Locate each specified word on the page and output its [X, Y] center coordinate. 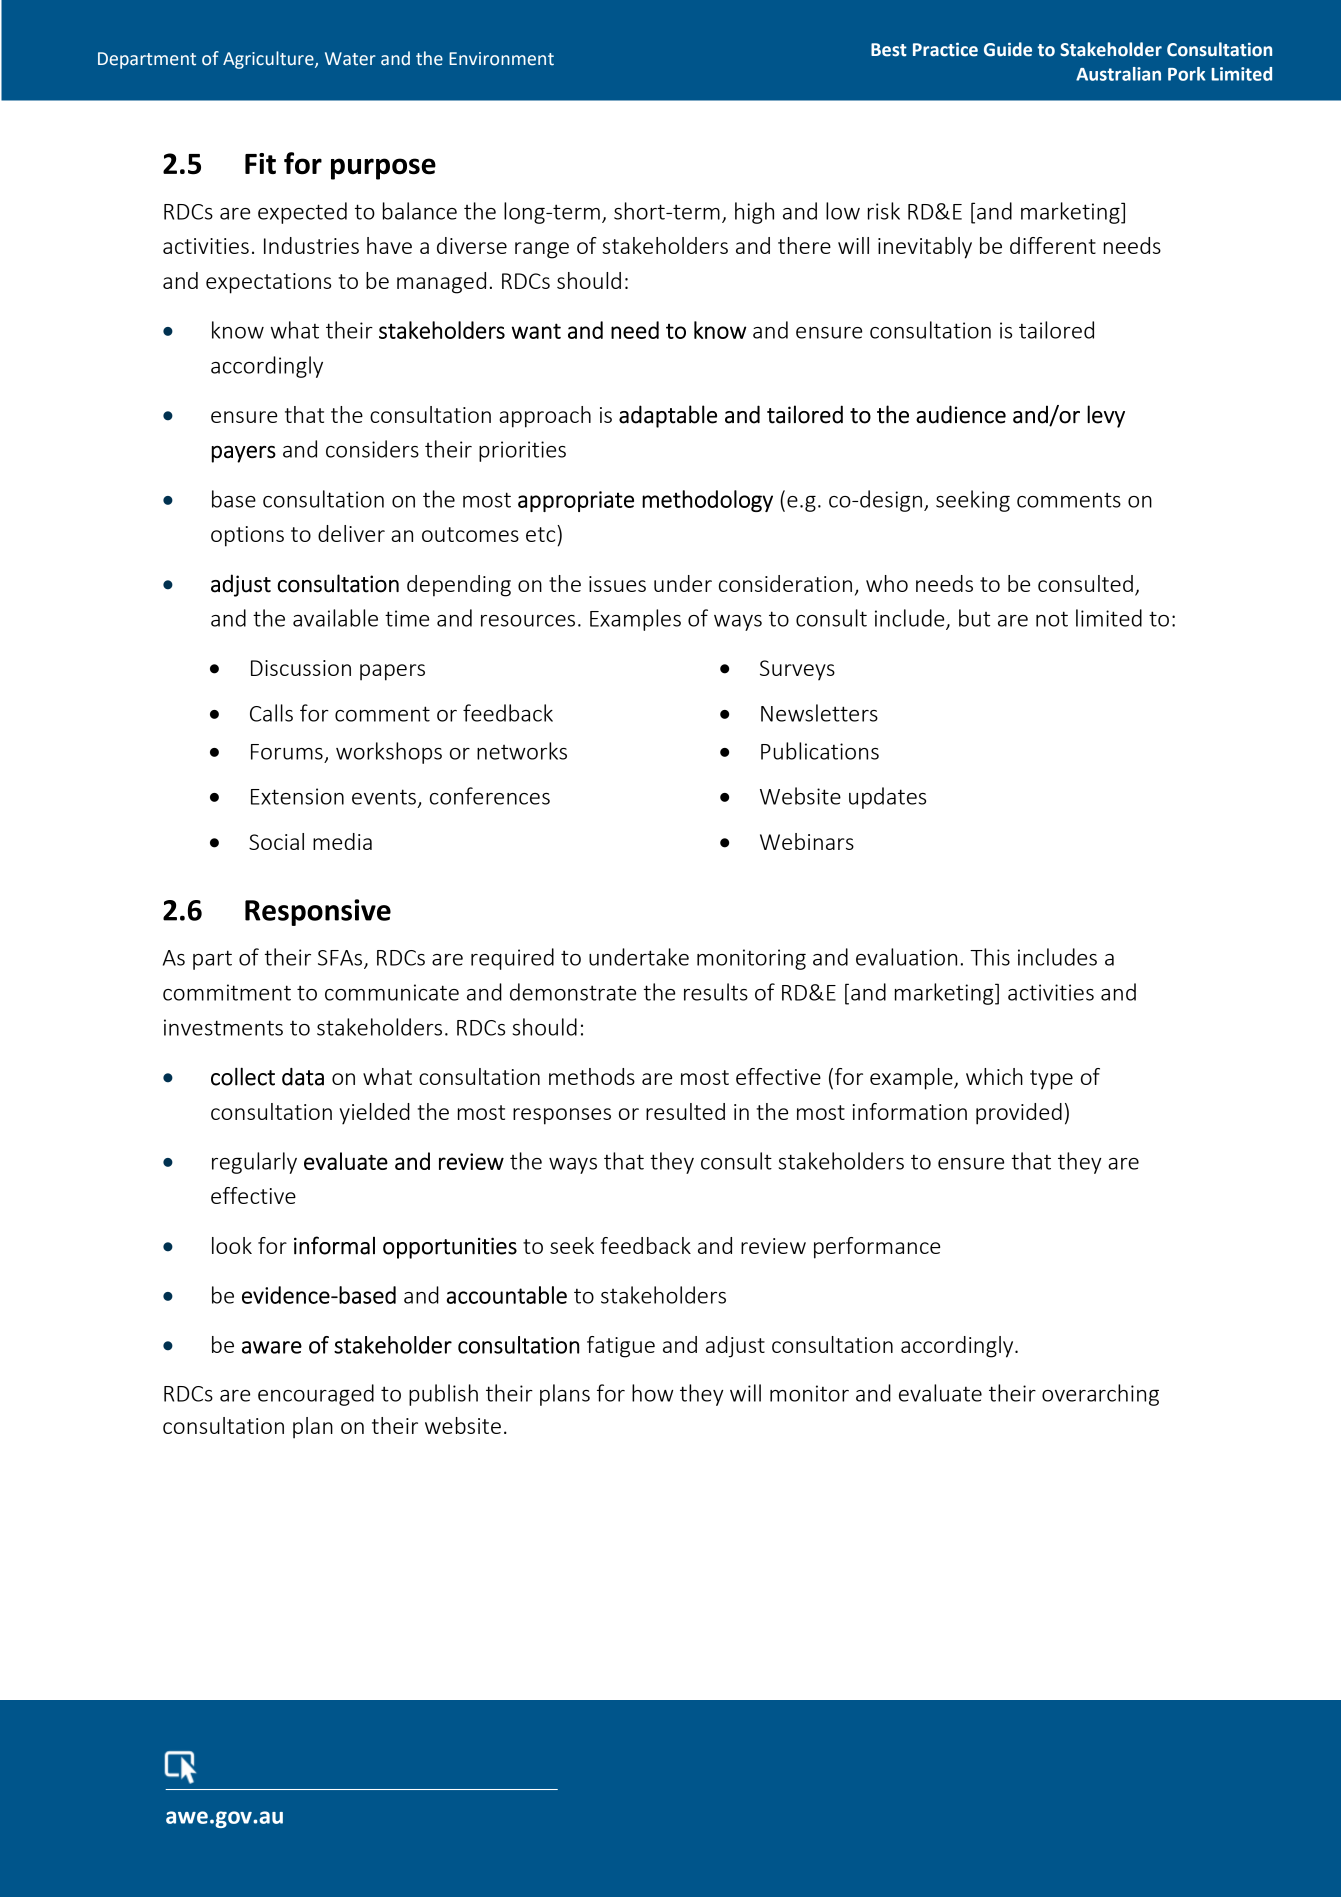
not [1052, 619]
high [754, 213]
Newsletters [819, 713]
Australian [1118, 74]
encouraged [316, 1395]
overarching [1100, 1395]
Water [350, 59]
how [653, 1393]
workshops [389, 753]
